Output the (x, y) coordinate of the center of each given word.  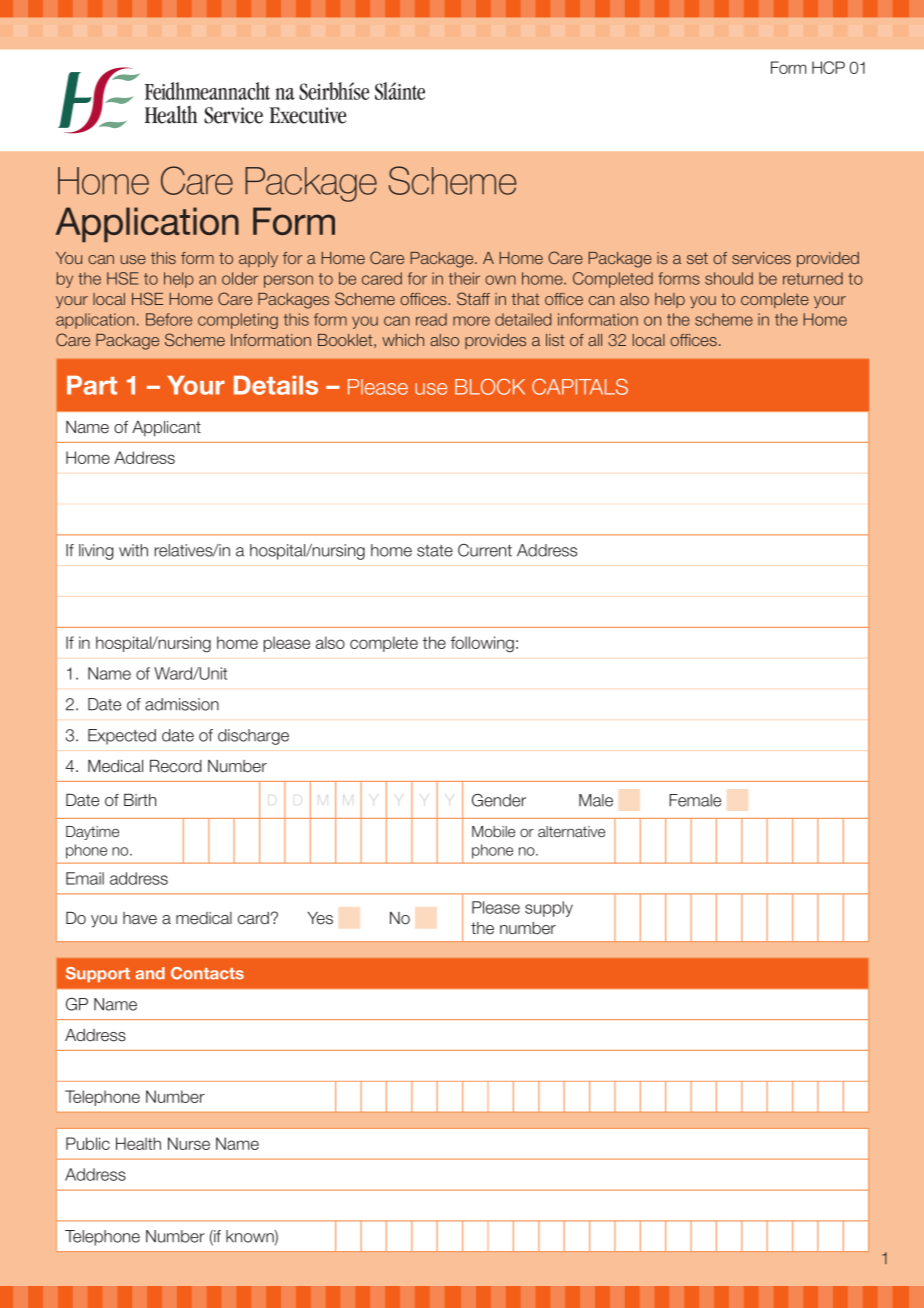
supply (549, 909)
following (482, 644)
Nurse (189, 1143)
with (133, 550)
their (464, 278)
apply (258, 259)
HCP (828, 67)
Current (485, 550)
